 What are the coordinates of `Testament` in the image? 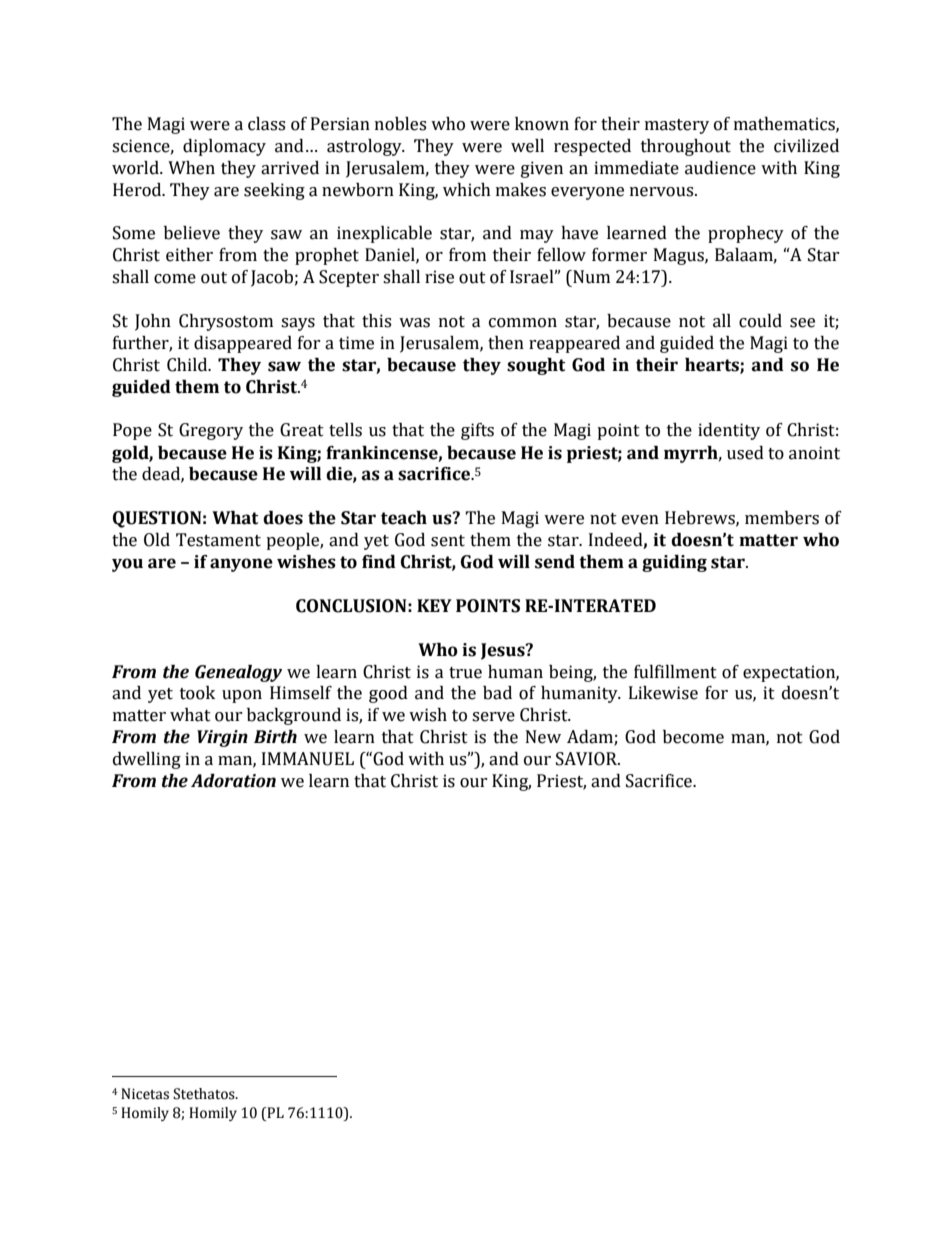 It's located at (218, 540).
